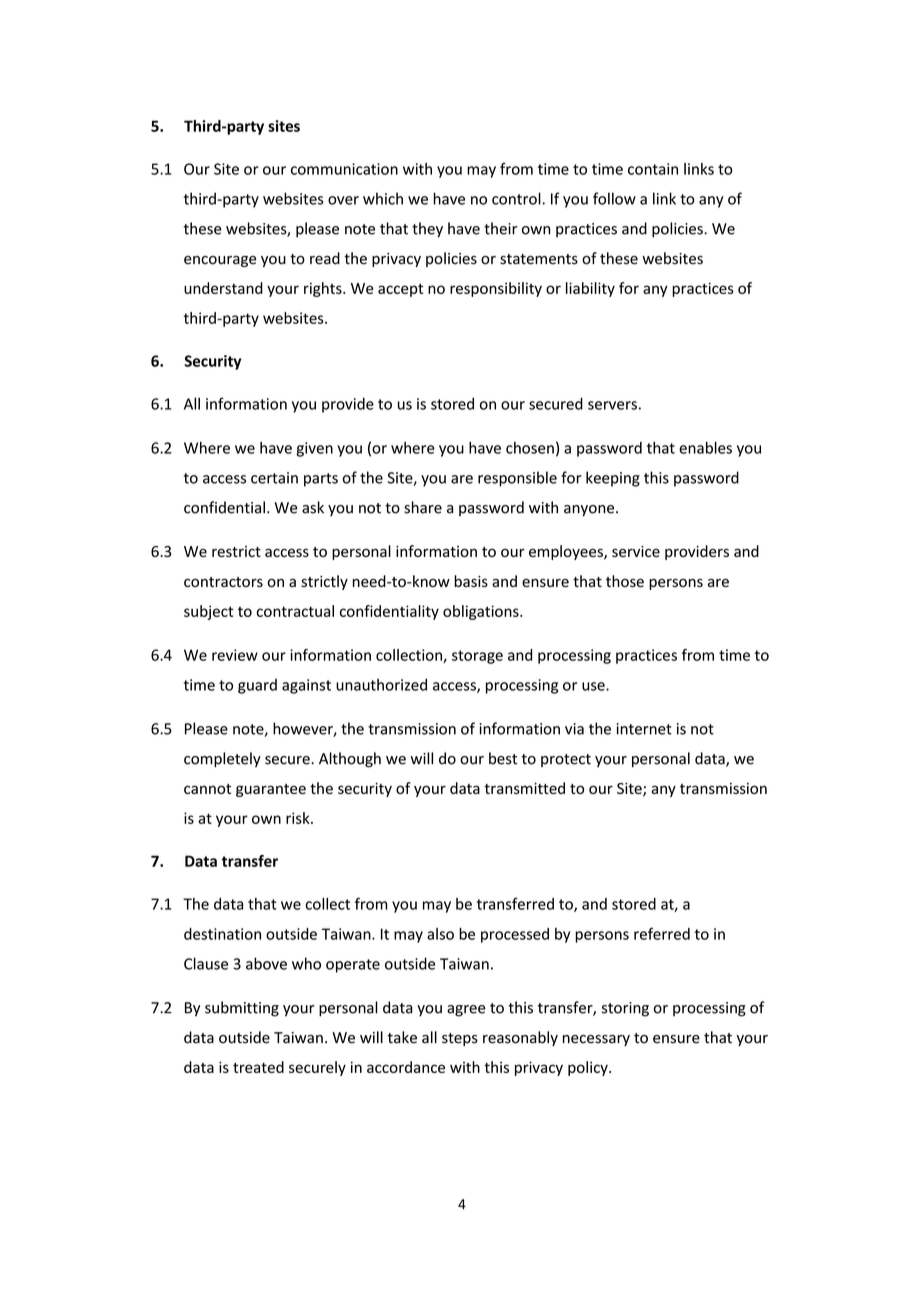 This page has height=1308, width=924. Describe the element at coordinates (625, 581) in the page. I see `those` at that location.
